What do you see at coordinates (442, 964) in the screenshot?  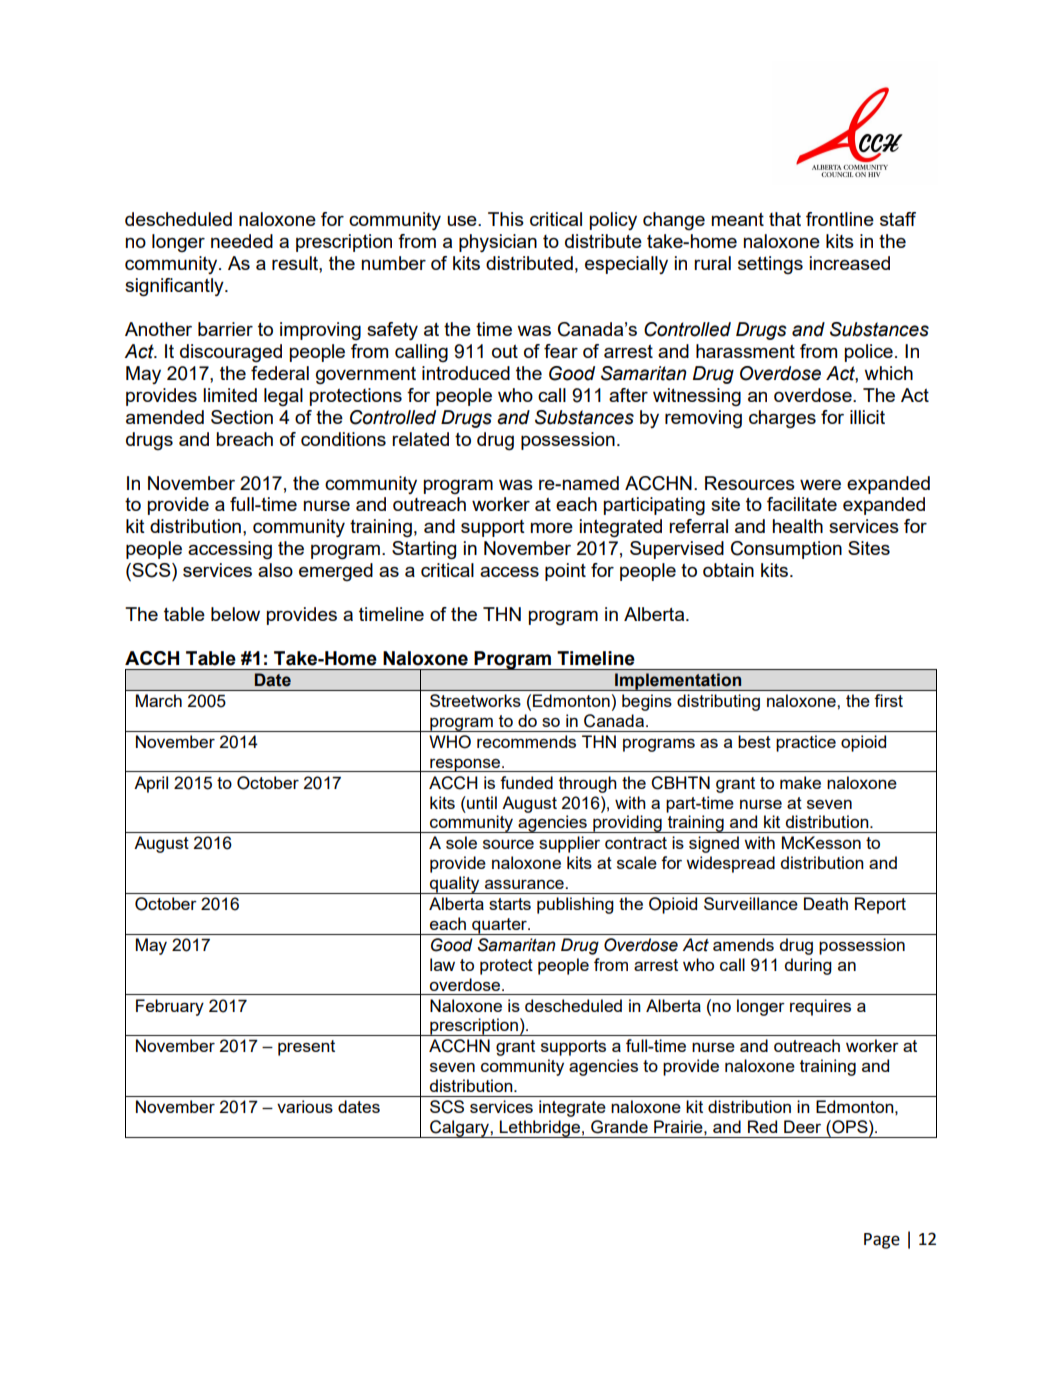 I see `law` at bounding box center [442, 964].
